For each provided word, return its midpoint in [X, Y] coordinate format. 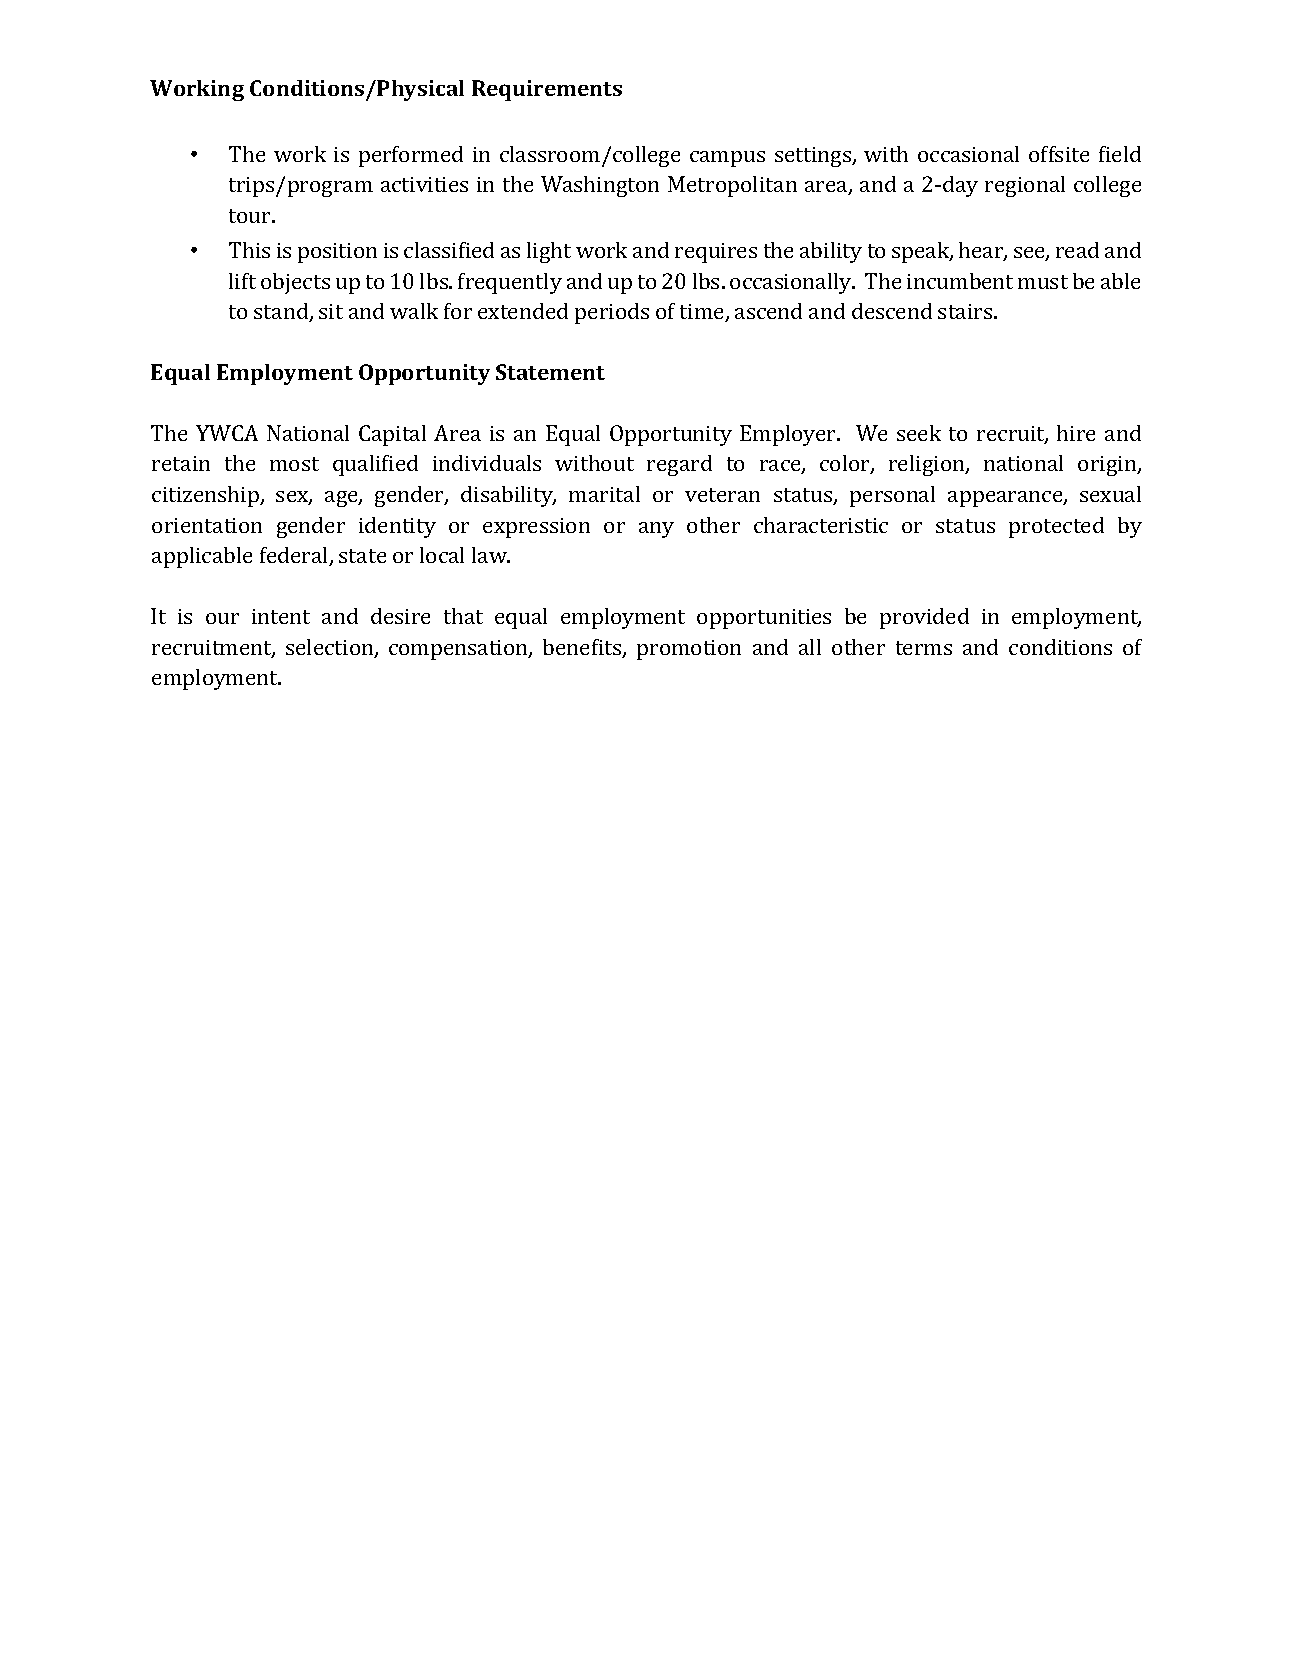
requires [716, 253]
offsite [1059, 154]
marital [604, 494]
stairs [966, 311]
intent [281, 616]
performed [411, 156]
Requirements [547, 90]
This [249, 250]
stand [282, 312]
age [342, 499]
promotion [689, 650]
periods [612, 313]
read [1077, 250]
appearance [1006, 499]
